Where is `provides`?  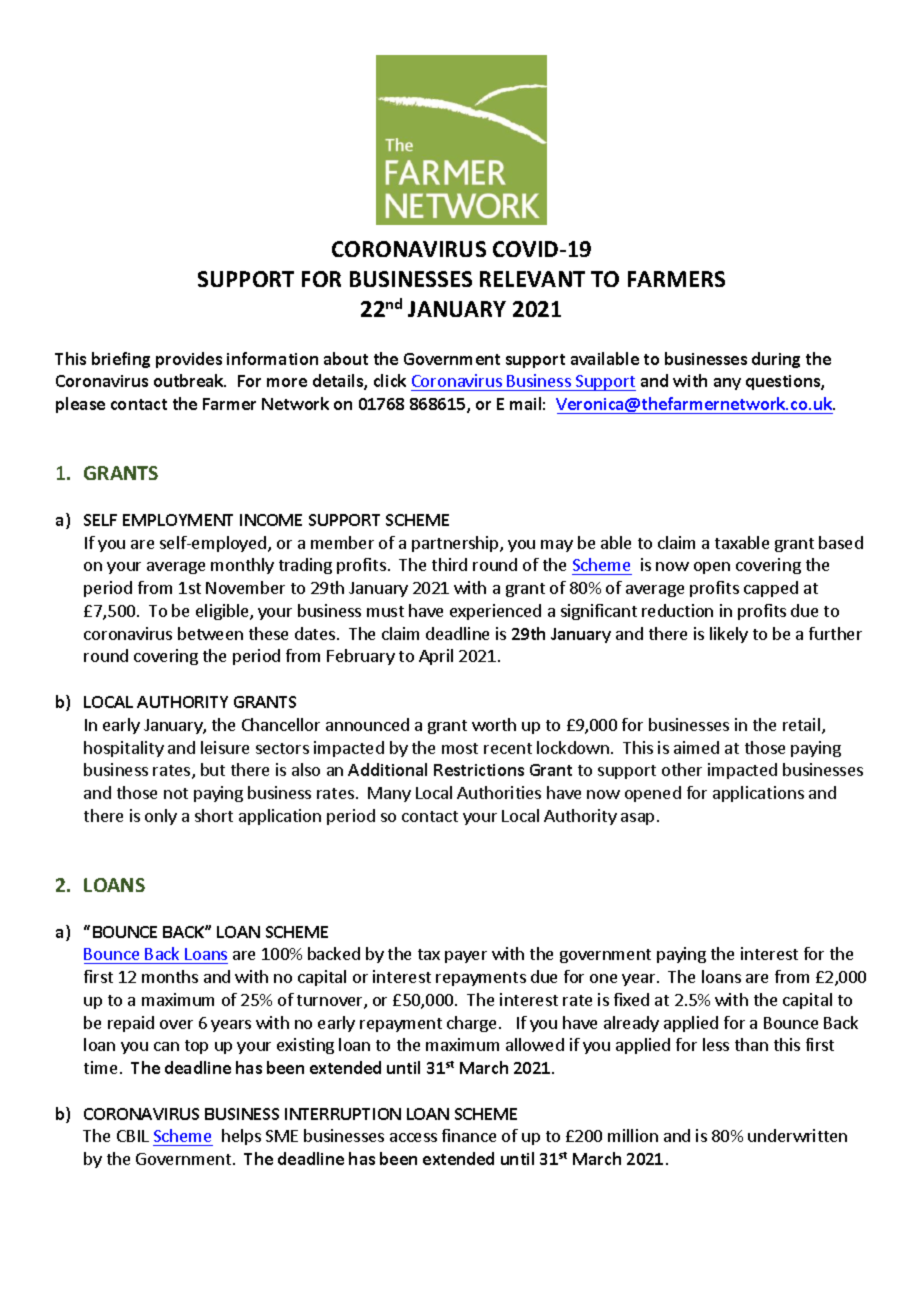
provides is located at coordinates (189, 360).
